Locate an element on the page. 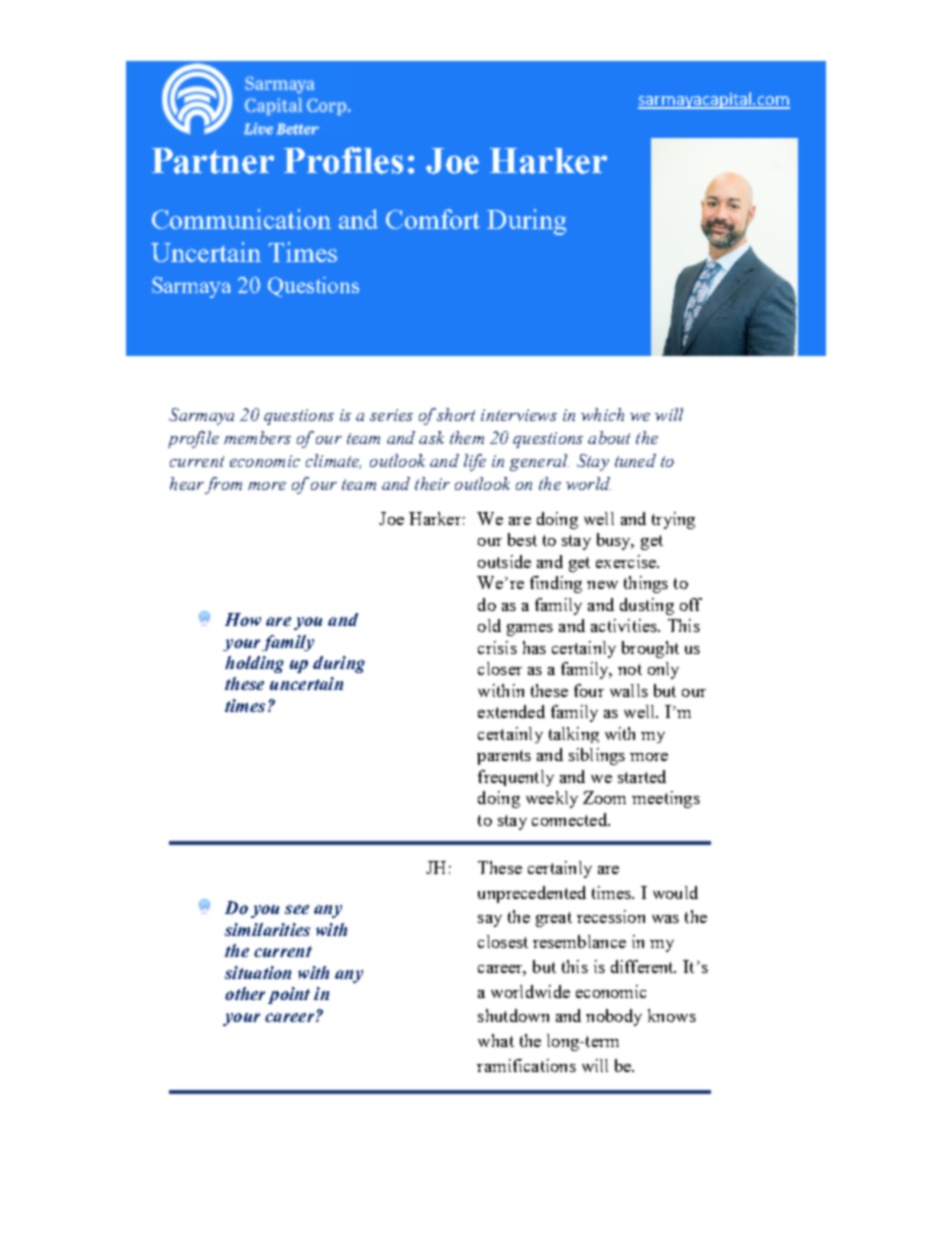 This page has height=1233, width=952. other is located at coordinates (245, 993).
